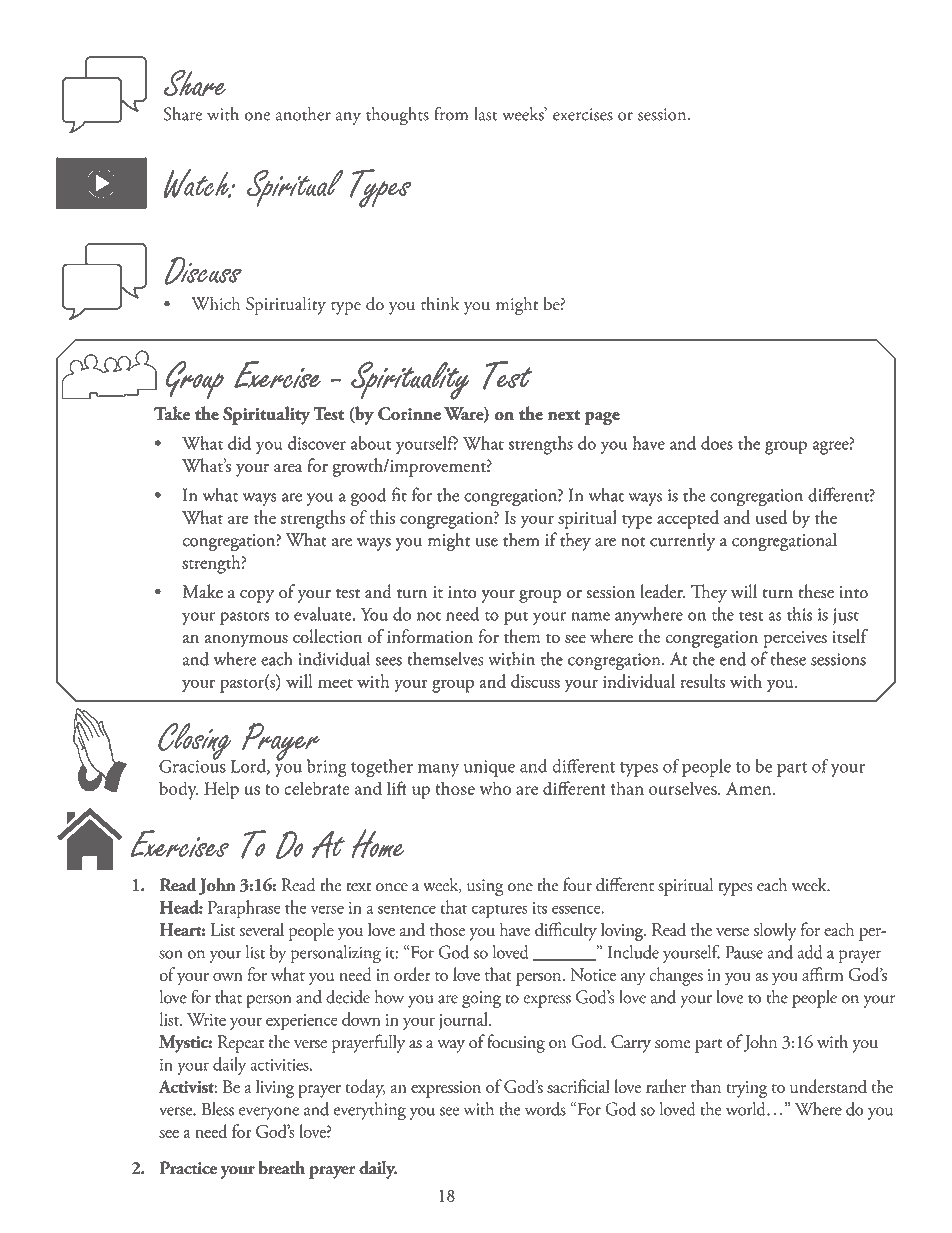  Describe the element at coordinates (221, 790) in the screenshot. I see `Help` at that location.
